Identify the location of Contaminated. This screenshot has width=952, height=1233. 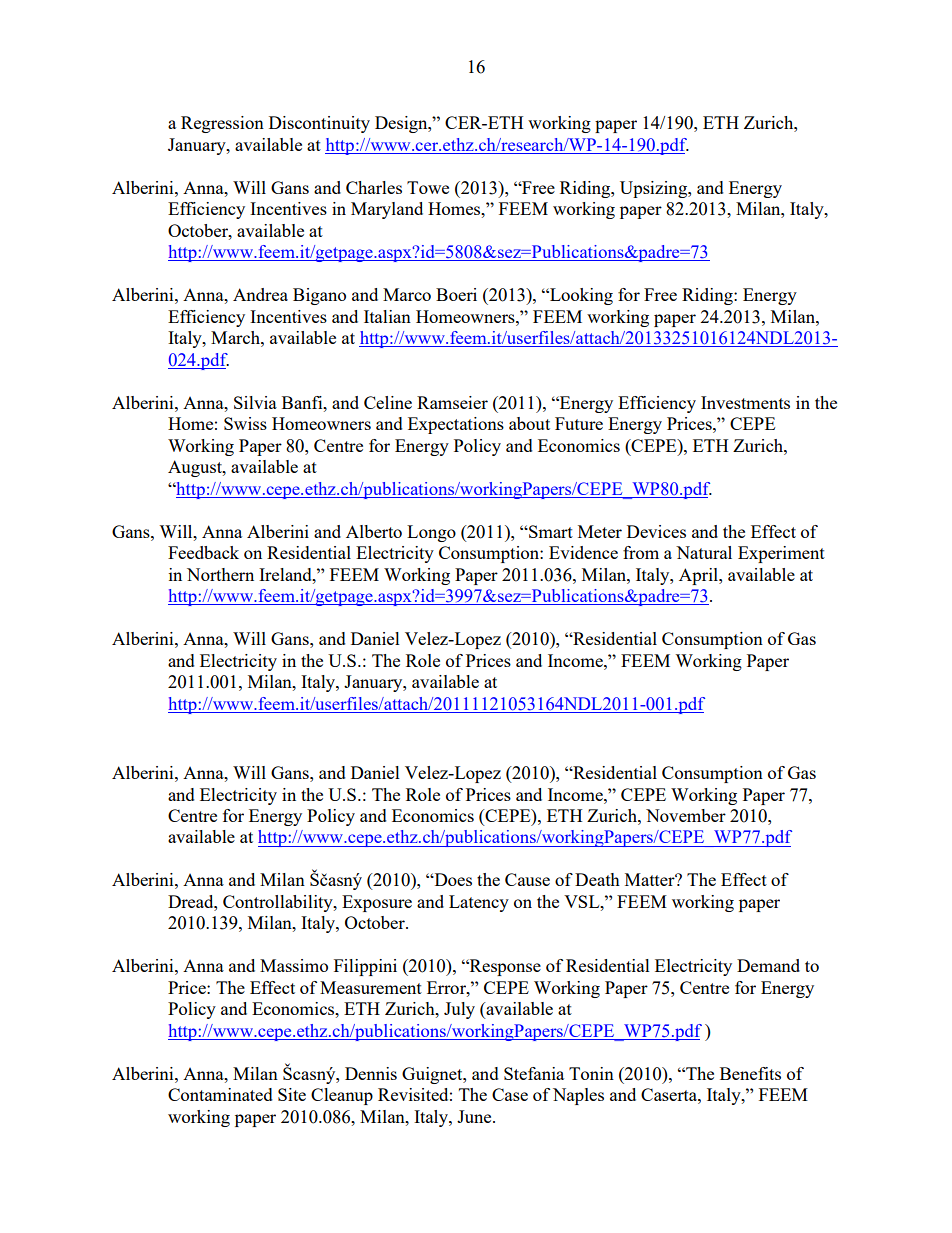
(220, 1094).
